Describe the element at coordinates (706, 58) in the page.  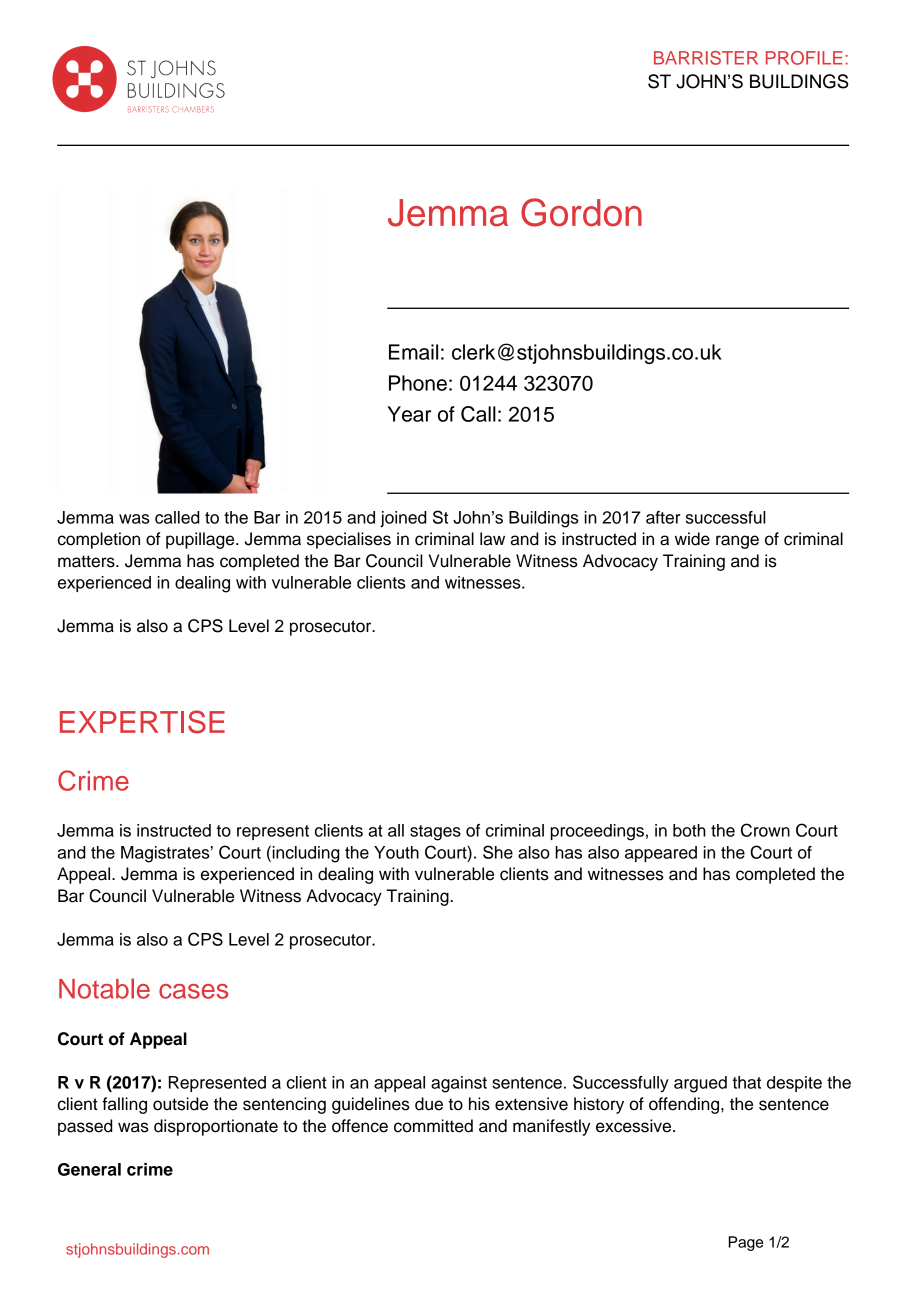
I see `BARRISTER` at that location.
